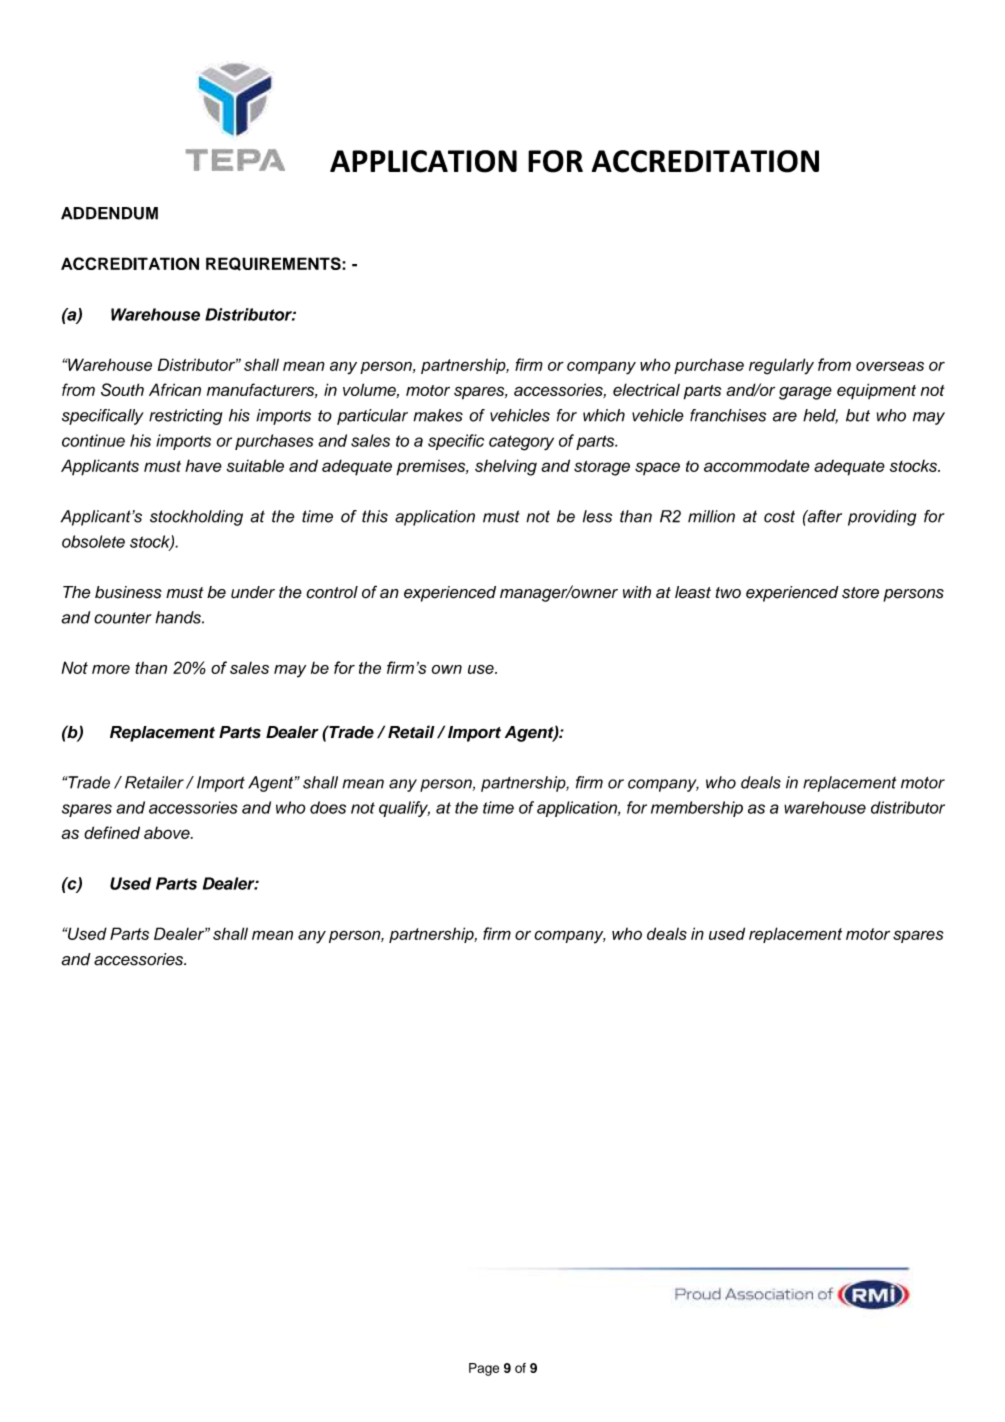  I want to click on makes, so click(438, 415).
